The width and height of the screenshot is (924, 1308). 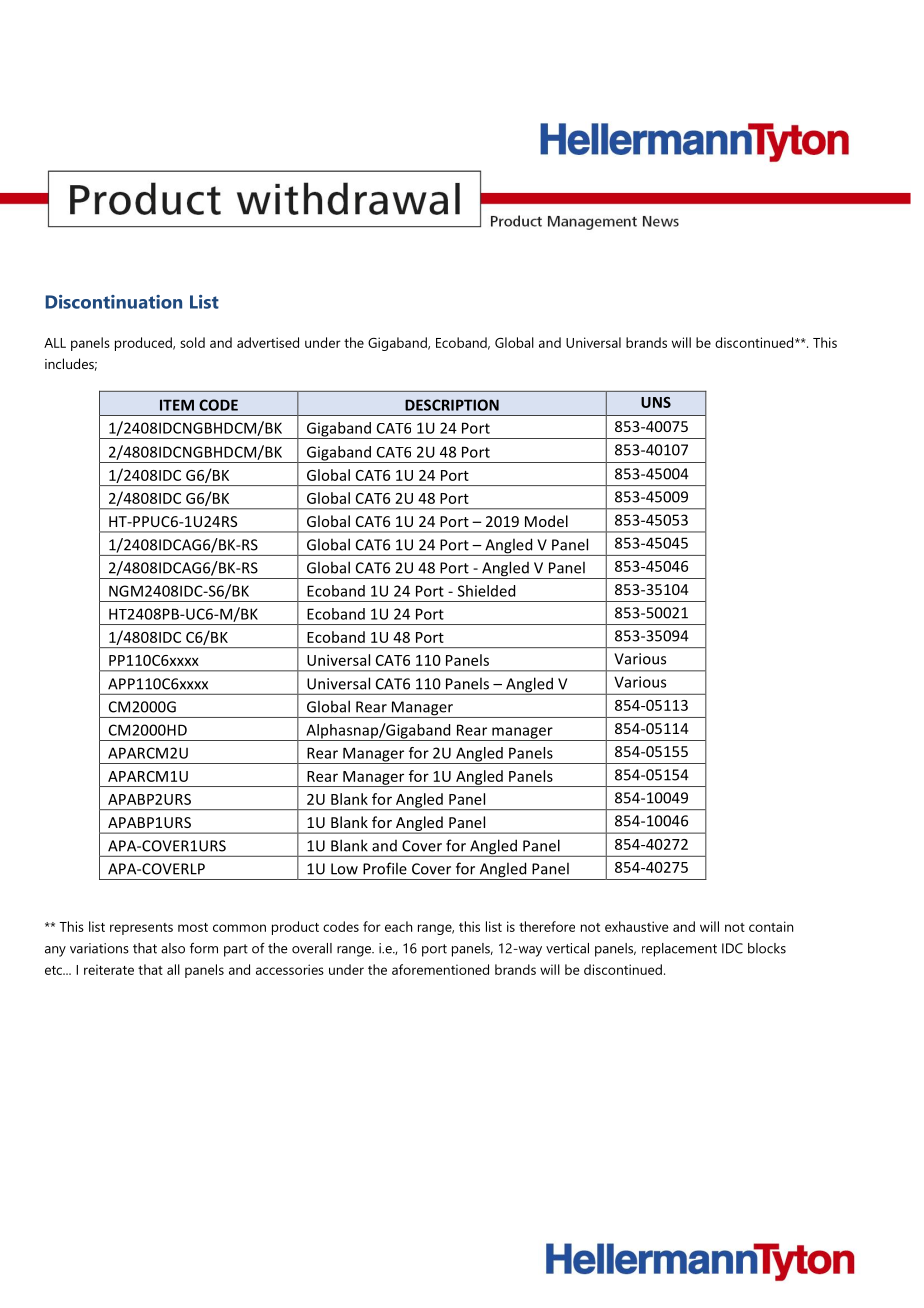 What do you see at coordinates (679, 950) in the screenshot?
I see `replacement` at bounding box center [679, 950].
